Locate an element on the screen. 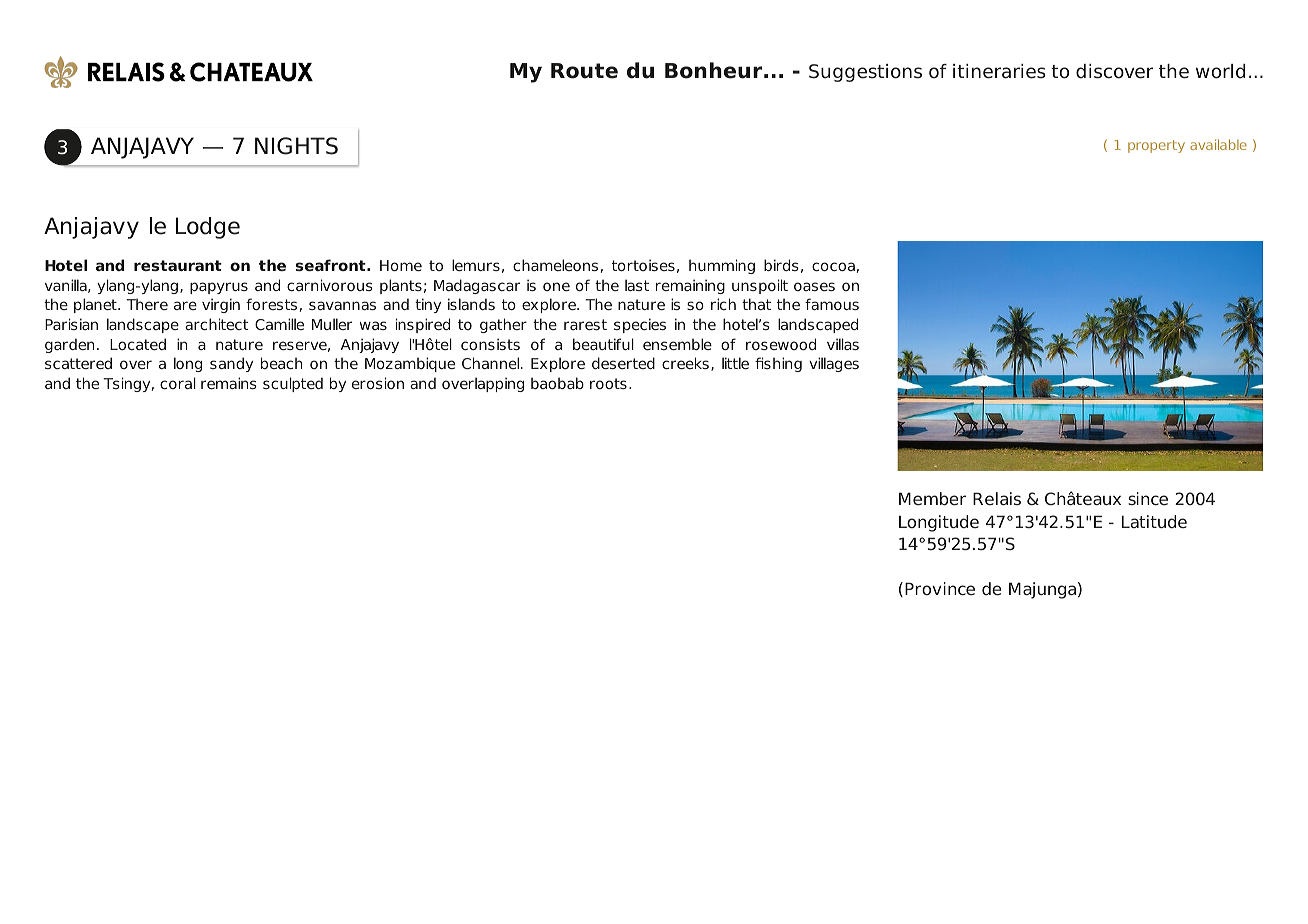 The width and height of the screenshot is (1308, 924). birds is located at coordinates (781, 265).
